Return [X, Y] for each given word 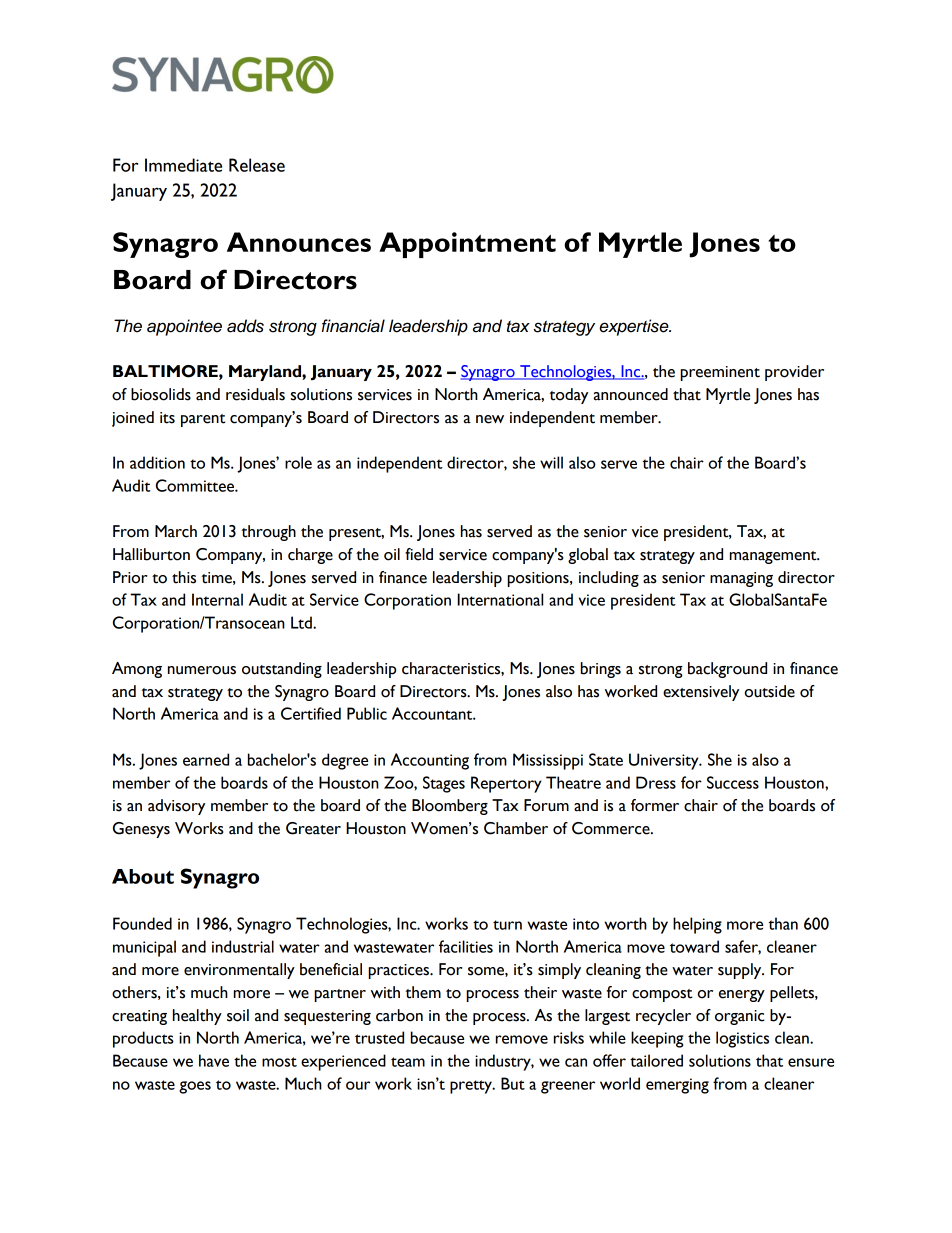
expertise [635, 327]
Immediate [183, 165]
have [214, 1060]
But [513, 1083]
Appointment [467, 245]
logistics [742, 1039]
